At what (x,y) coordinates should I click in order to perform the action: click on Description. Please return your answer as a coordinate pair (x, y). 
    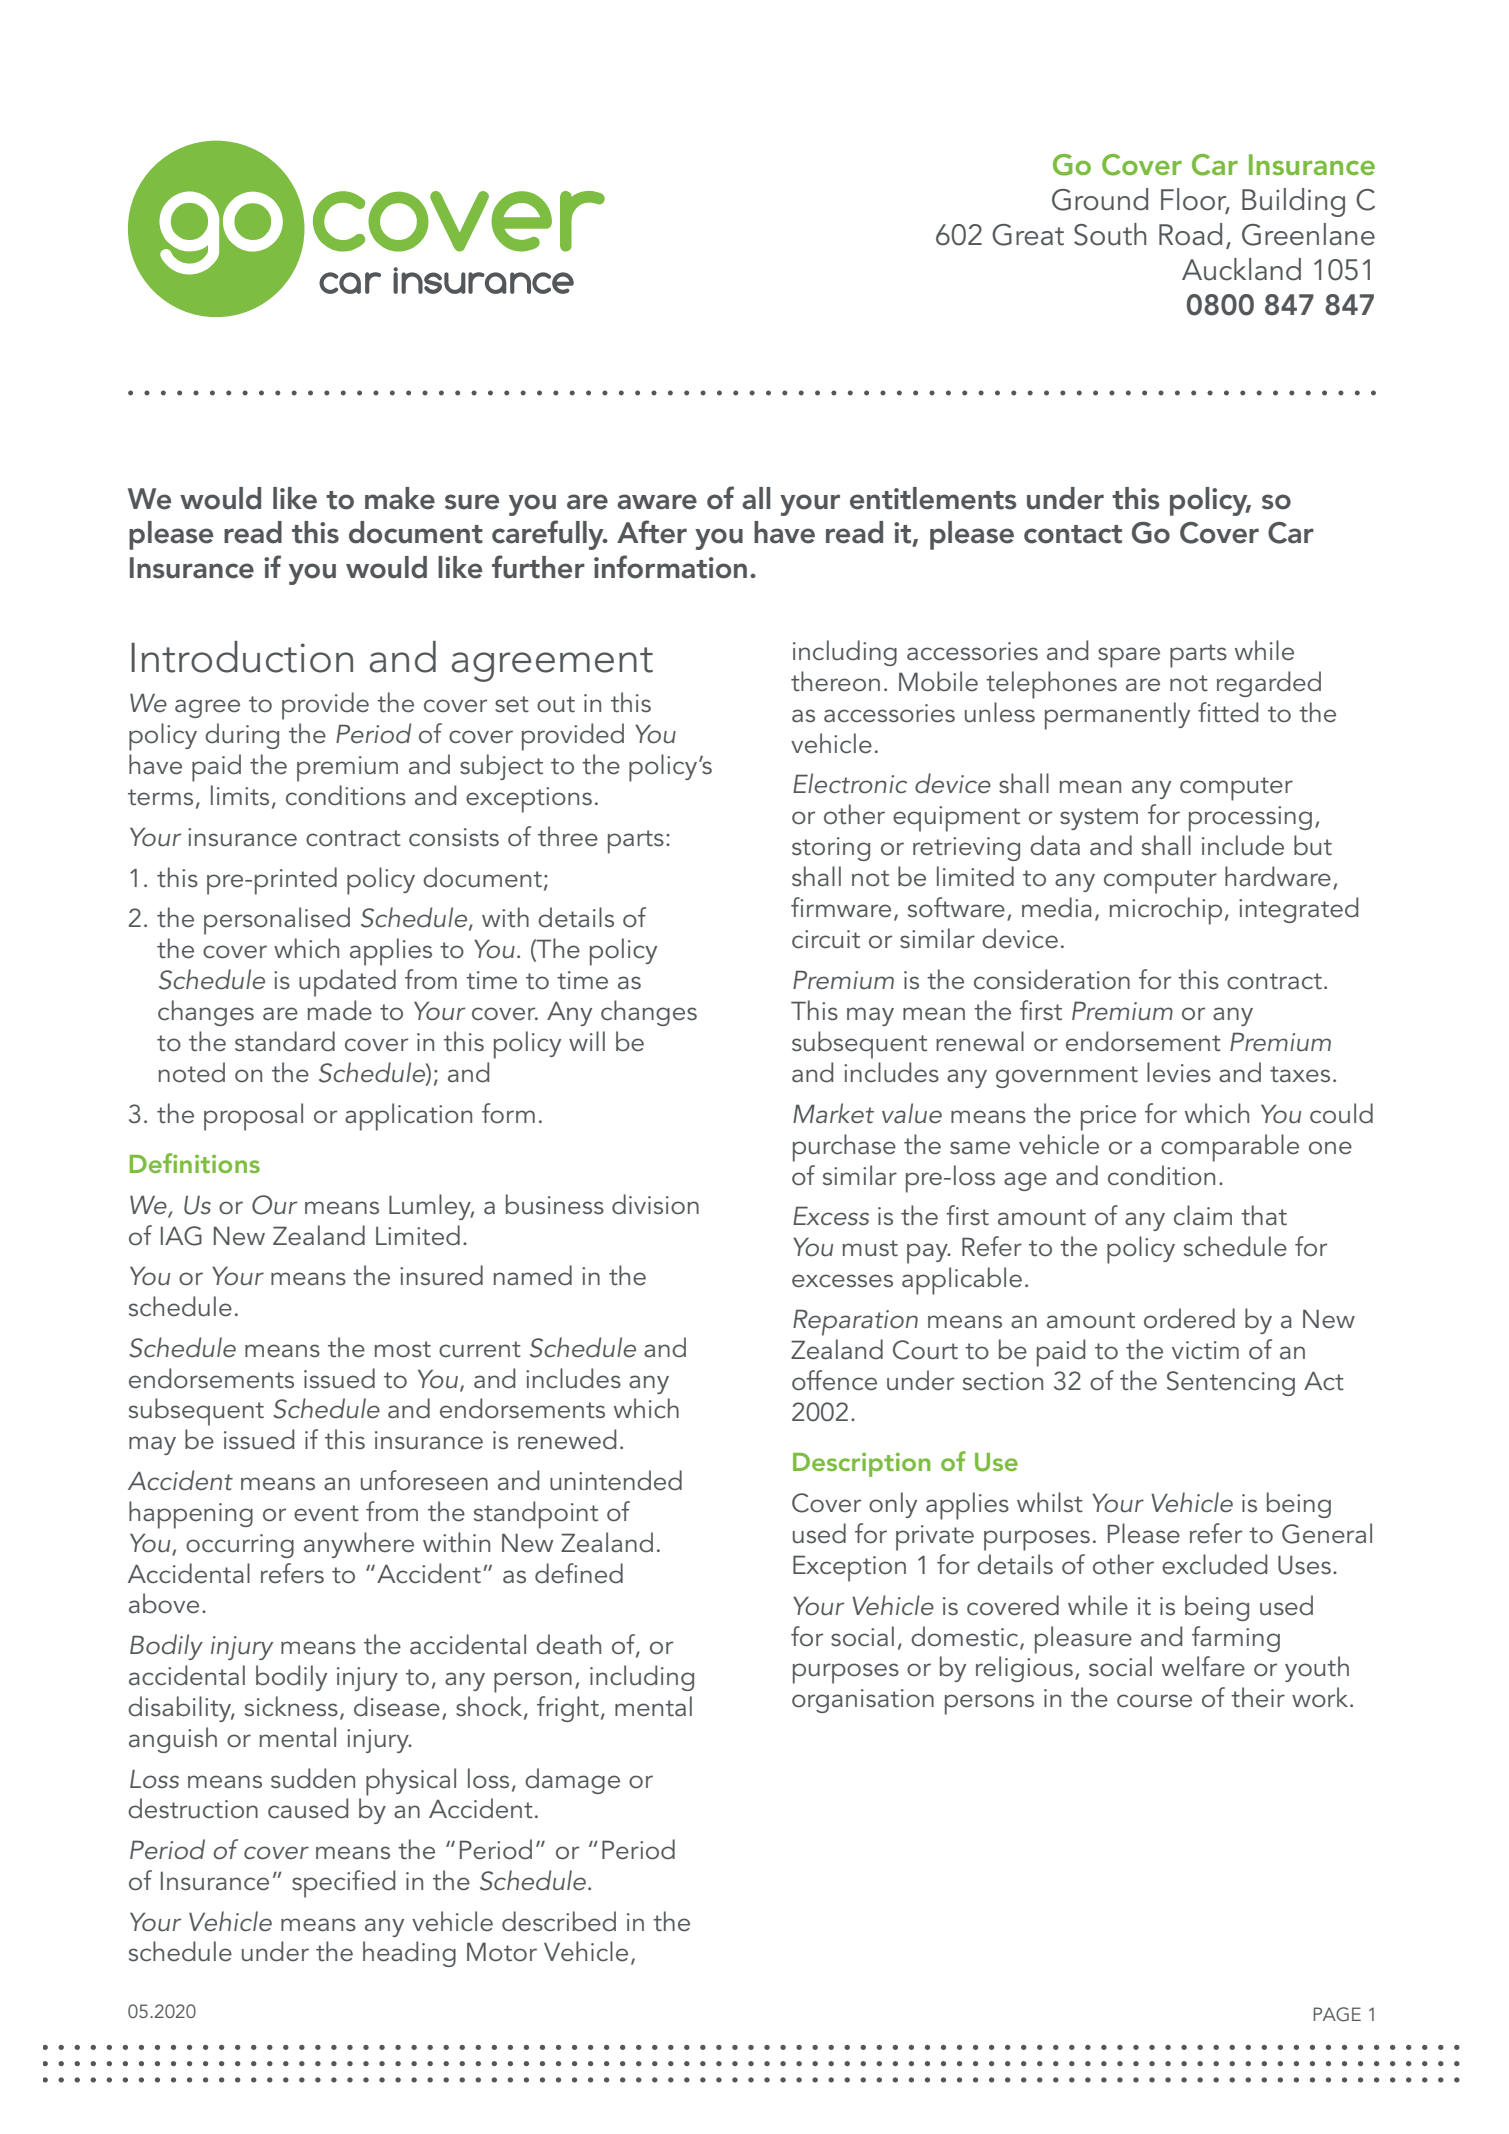
    Looking at the image, I should click on (861, 1464).
